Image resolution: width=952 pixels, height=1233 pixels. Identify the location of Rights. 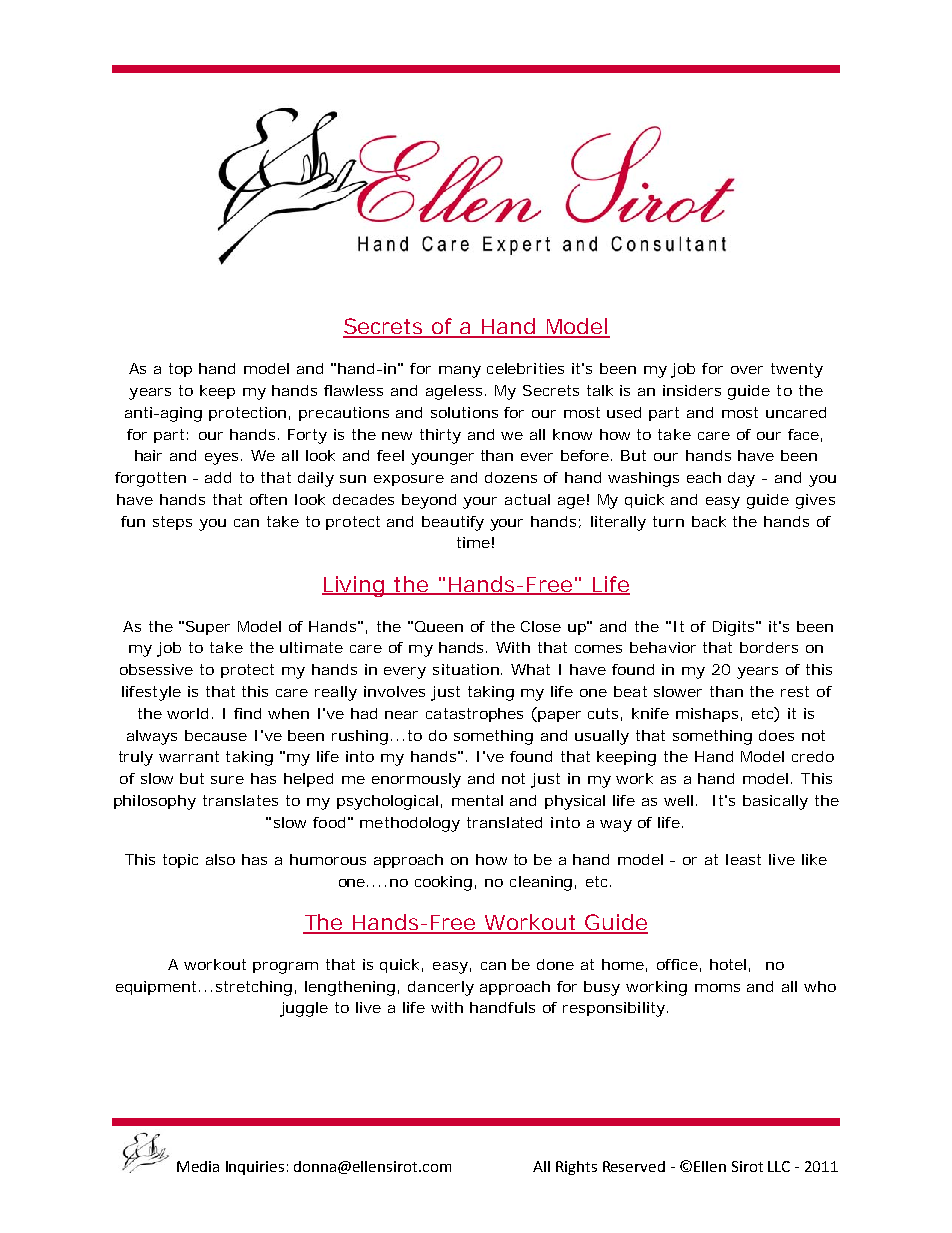
(576, 1168).
